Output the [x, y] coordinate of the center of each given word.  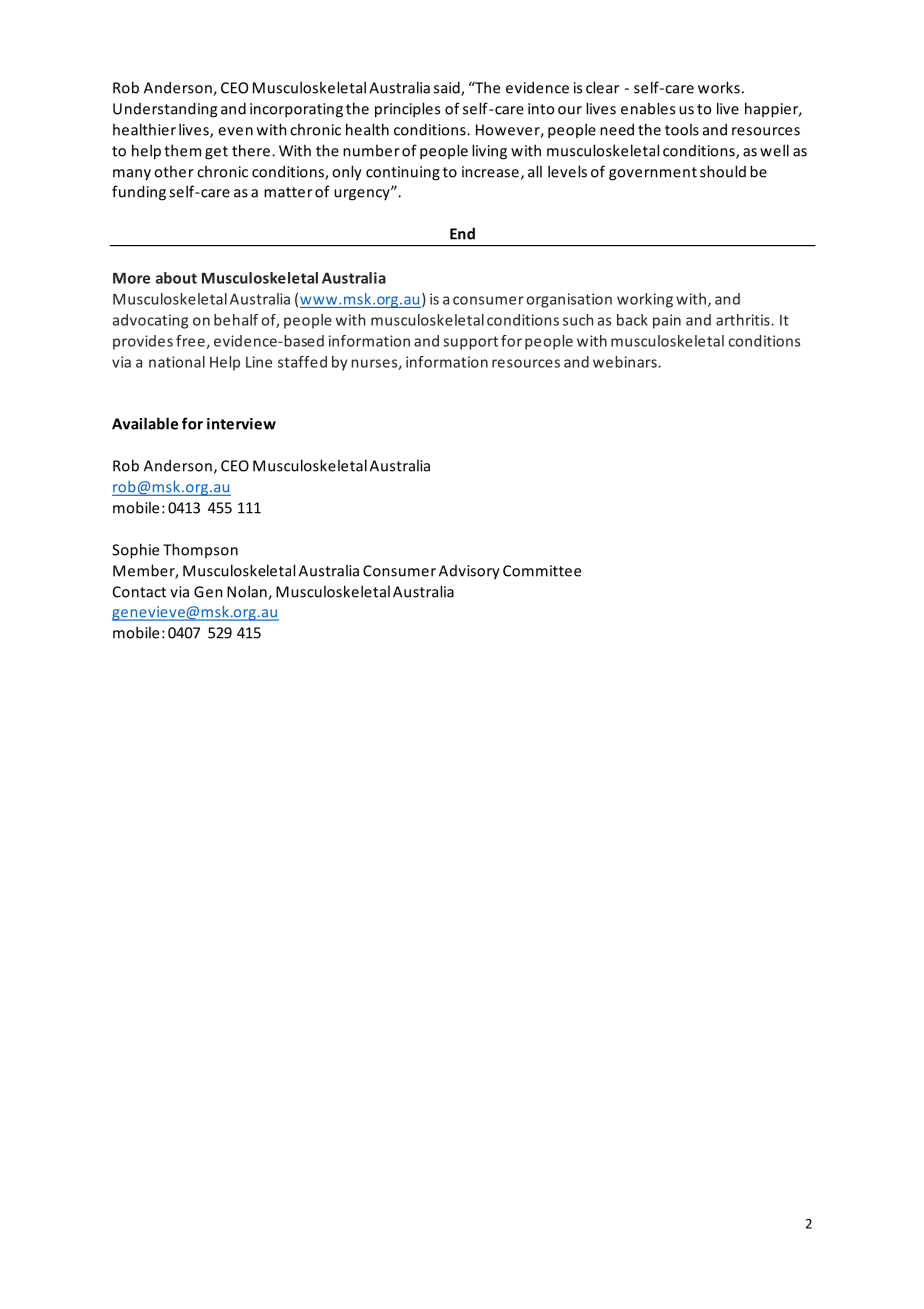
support [470, 343]
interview [241, 424]
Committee [542, 571]
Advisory [469, 572]
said [448, 88]
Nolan [248, 592]
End [462, 233]
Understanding [165, 110]
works [719, 87]
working [645, 300]
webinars [626, 362]
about [176, 278]
